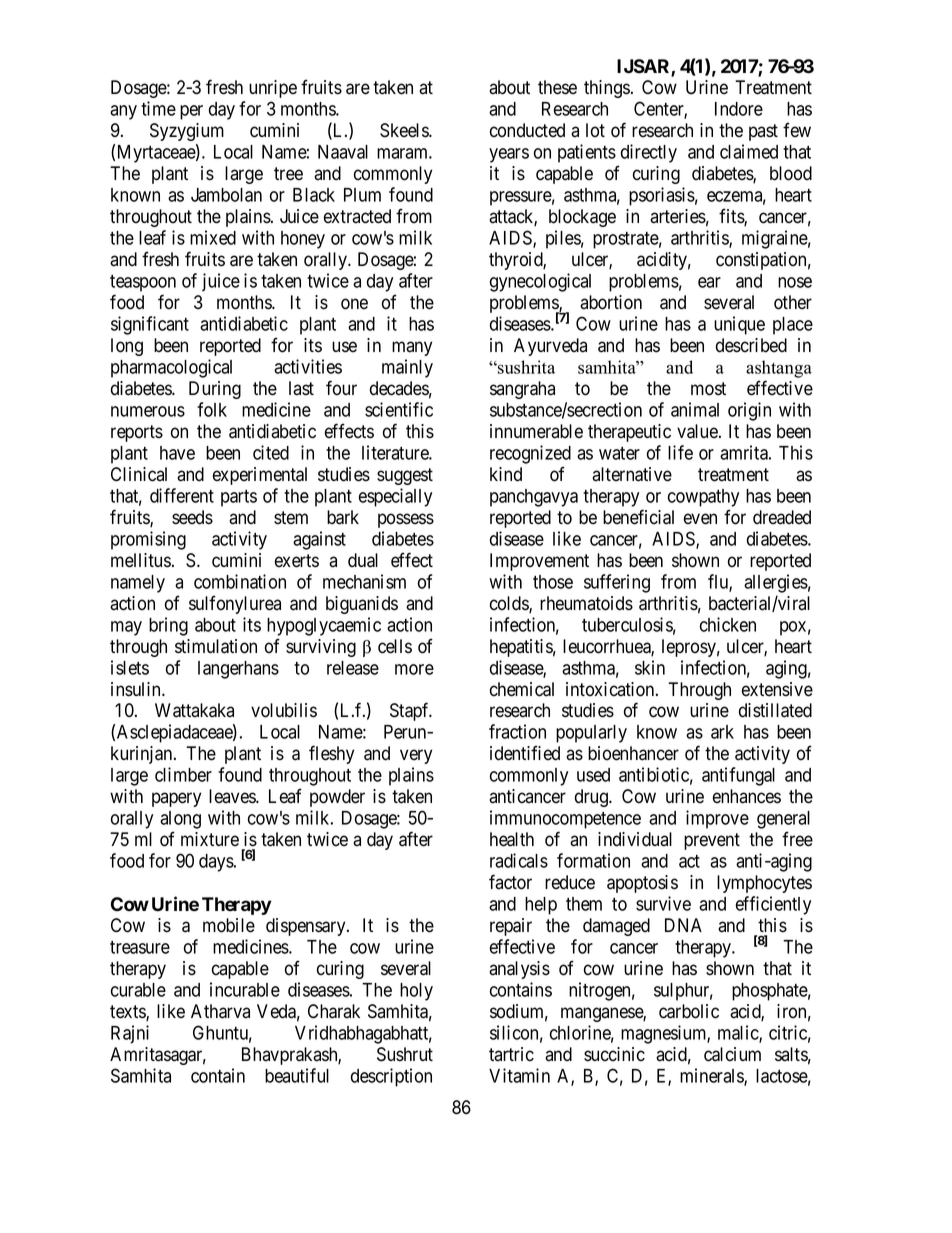 Image resolution: width=952 pixels, height=1233 pixels. What do you see at coordinates (128, 1013) in the document?
I see `texts` at bounding box center [128, 1013].
